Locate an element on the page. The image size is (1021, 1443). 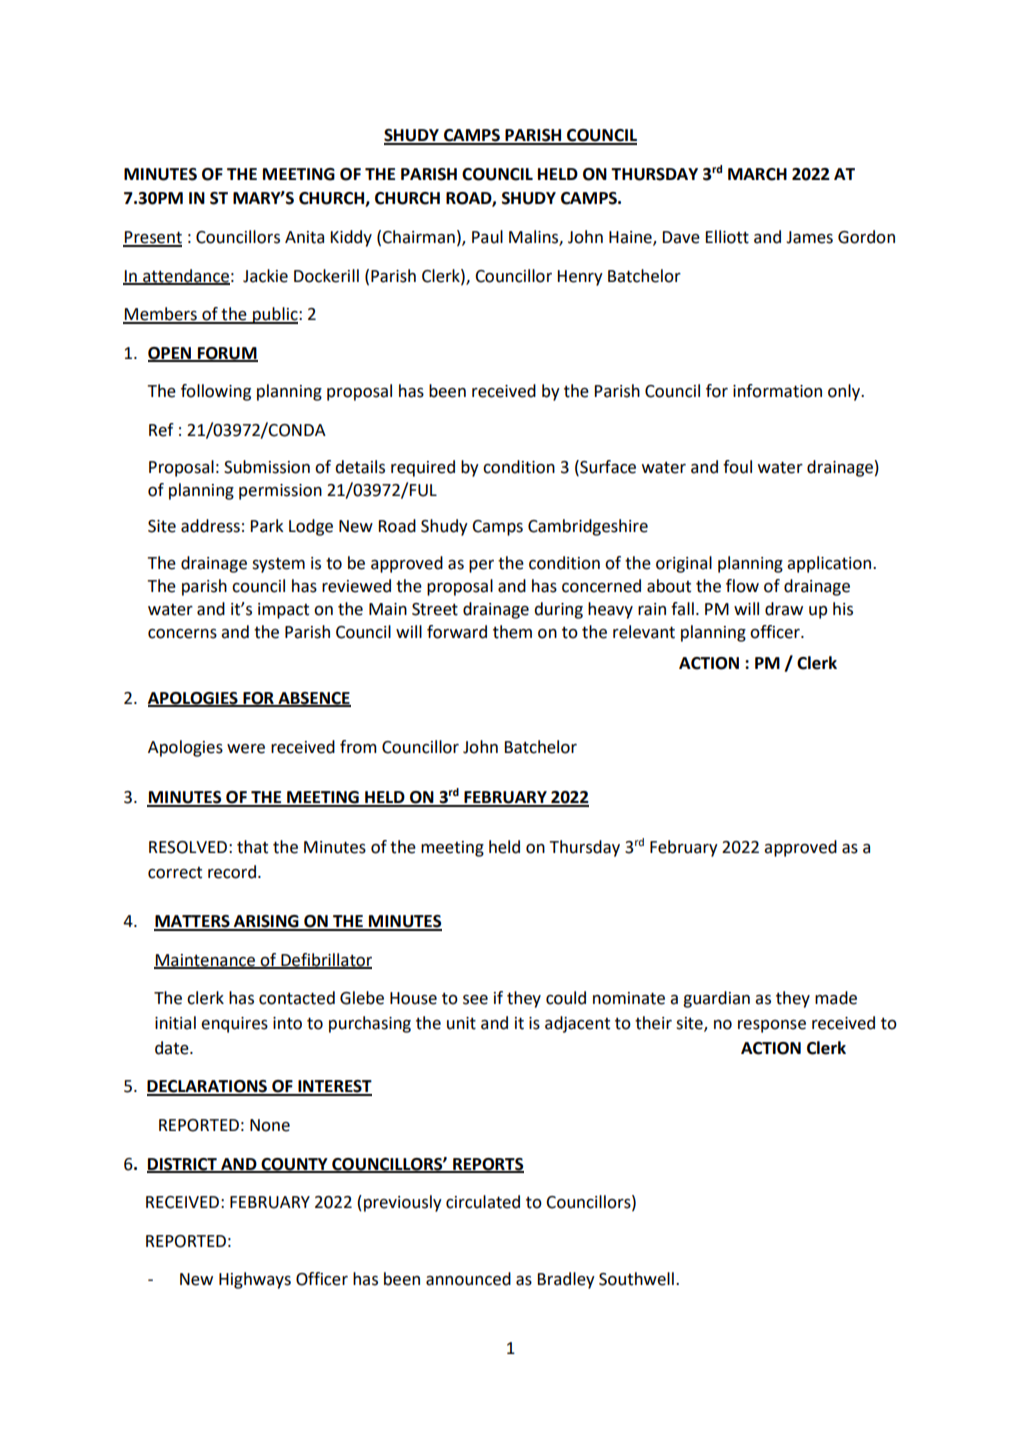
contacted is located at coordinates (297, 998).
